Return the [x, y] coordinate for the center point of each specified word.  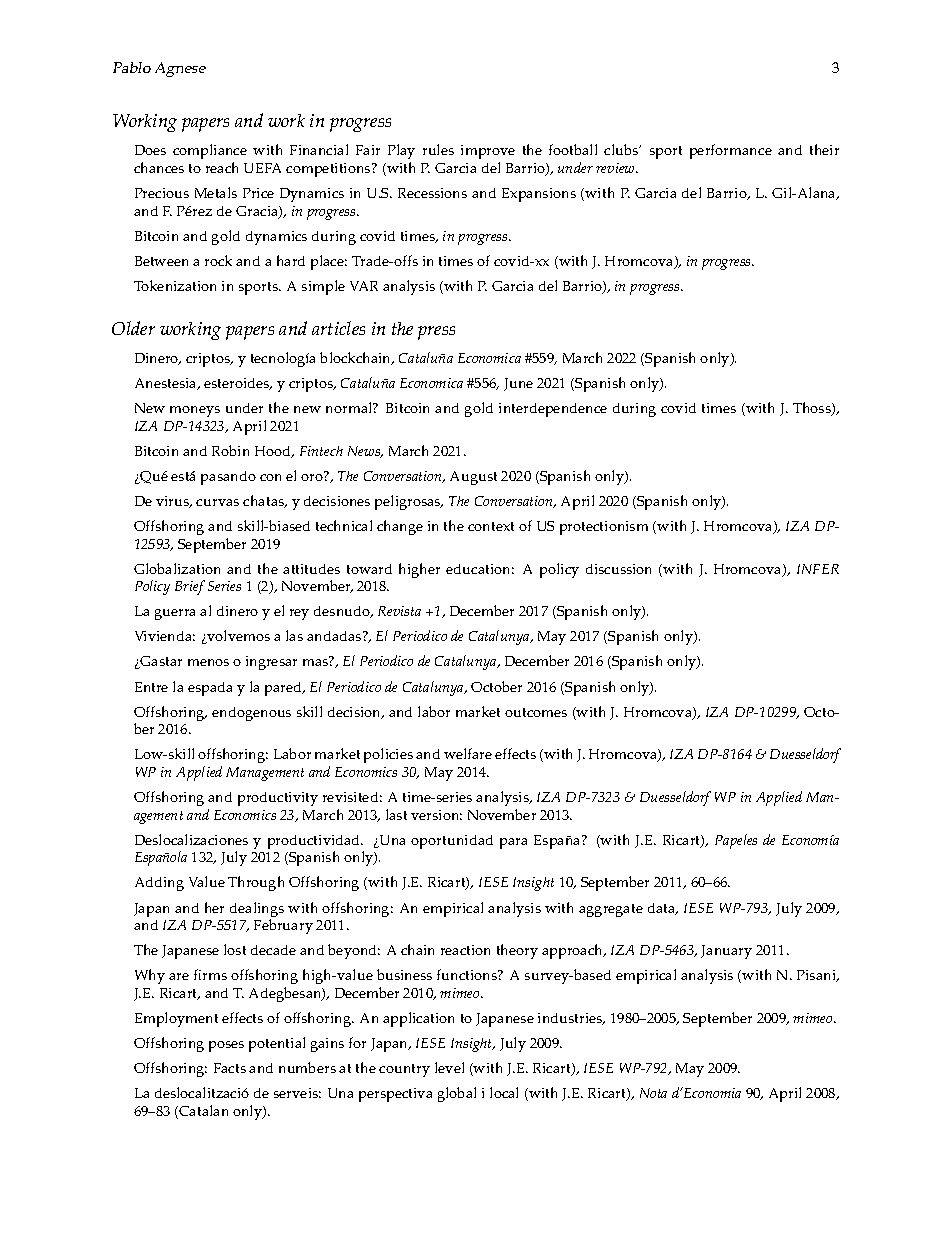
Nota [653, 1093]
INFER [818, 569]
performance [731, 151]
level [449, 1067]
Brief [190, 587]
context [491, 526]
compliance [210, 151]
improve [488, 152]
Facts [230, 1068]
